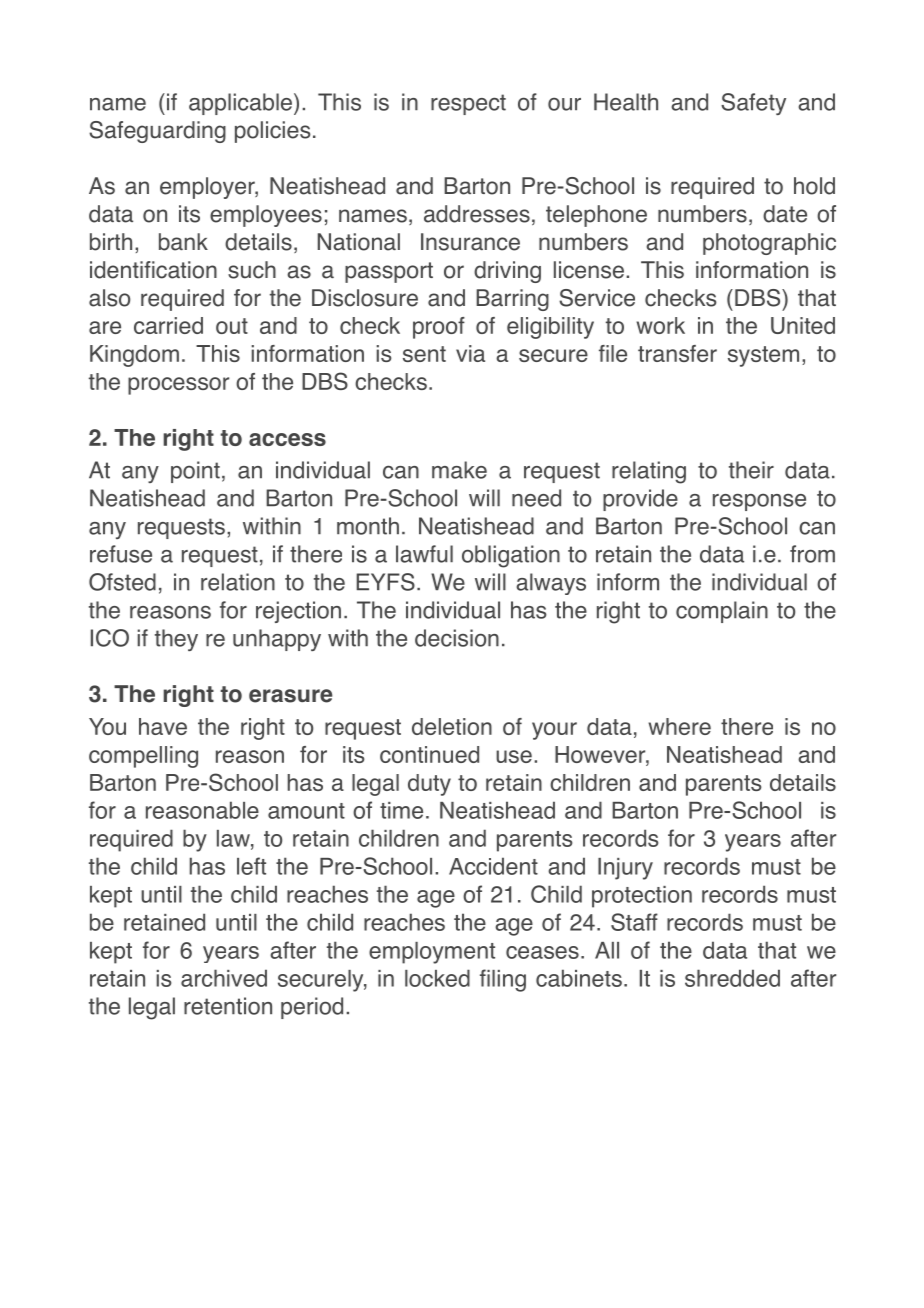 This page has width=924, height=1308. What do you see at coordinates (753, 104) in the page?
I see `Safety` at bounding box center [753, 104].
